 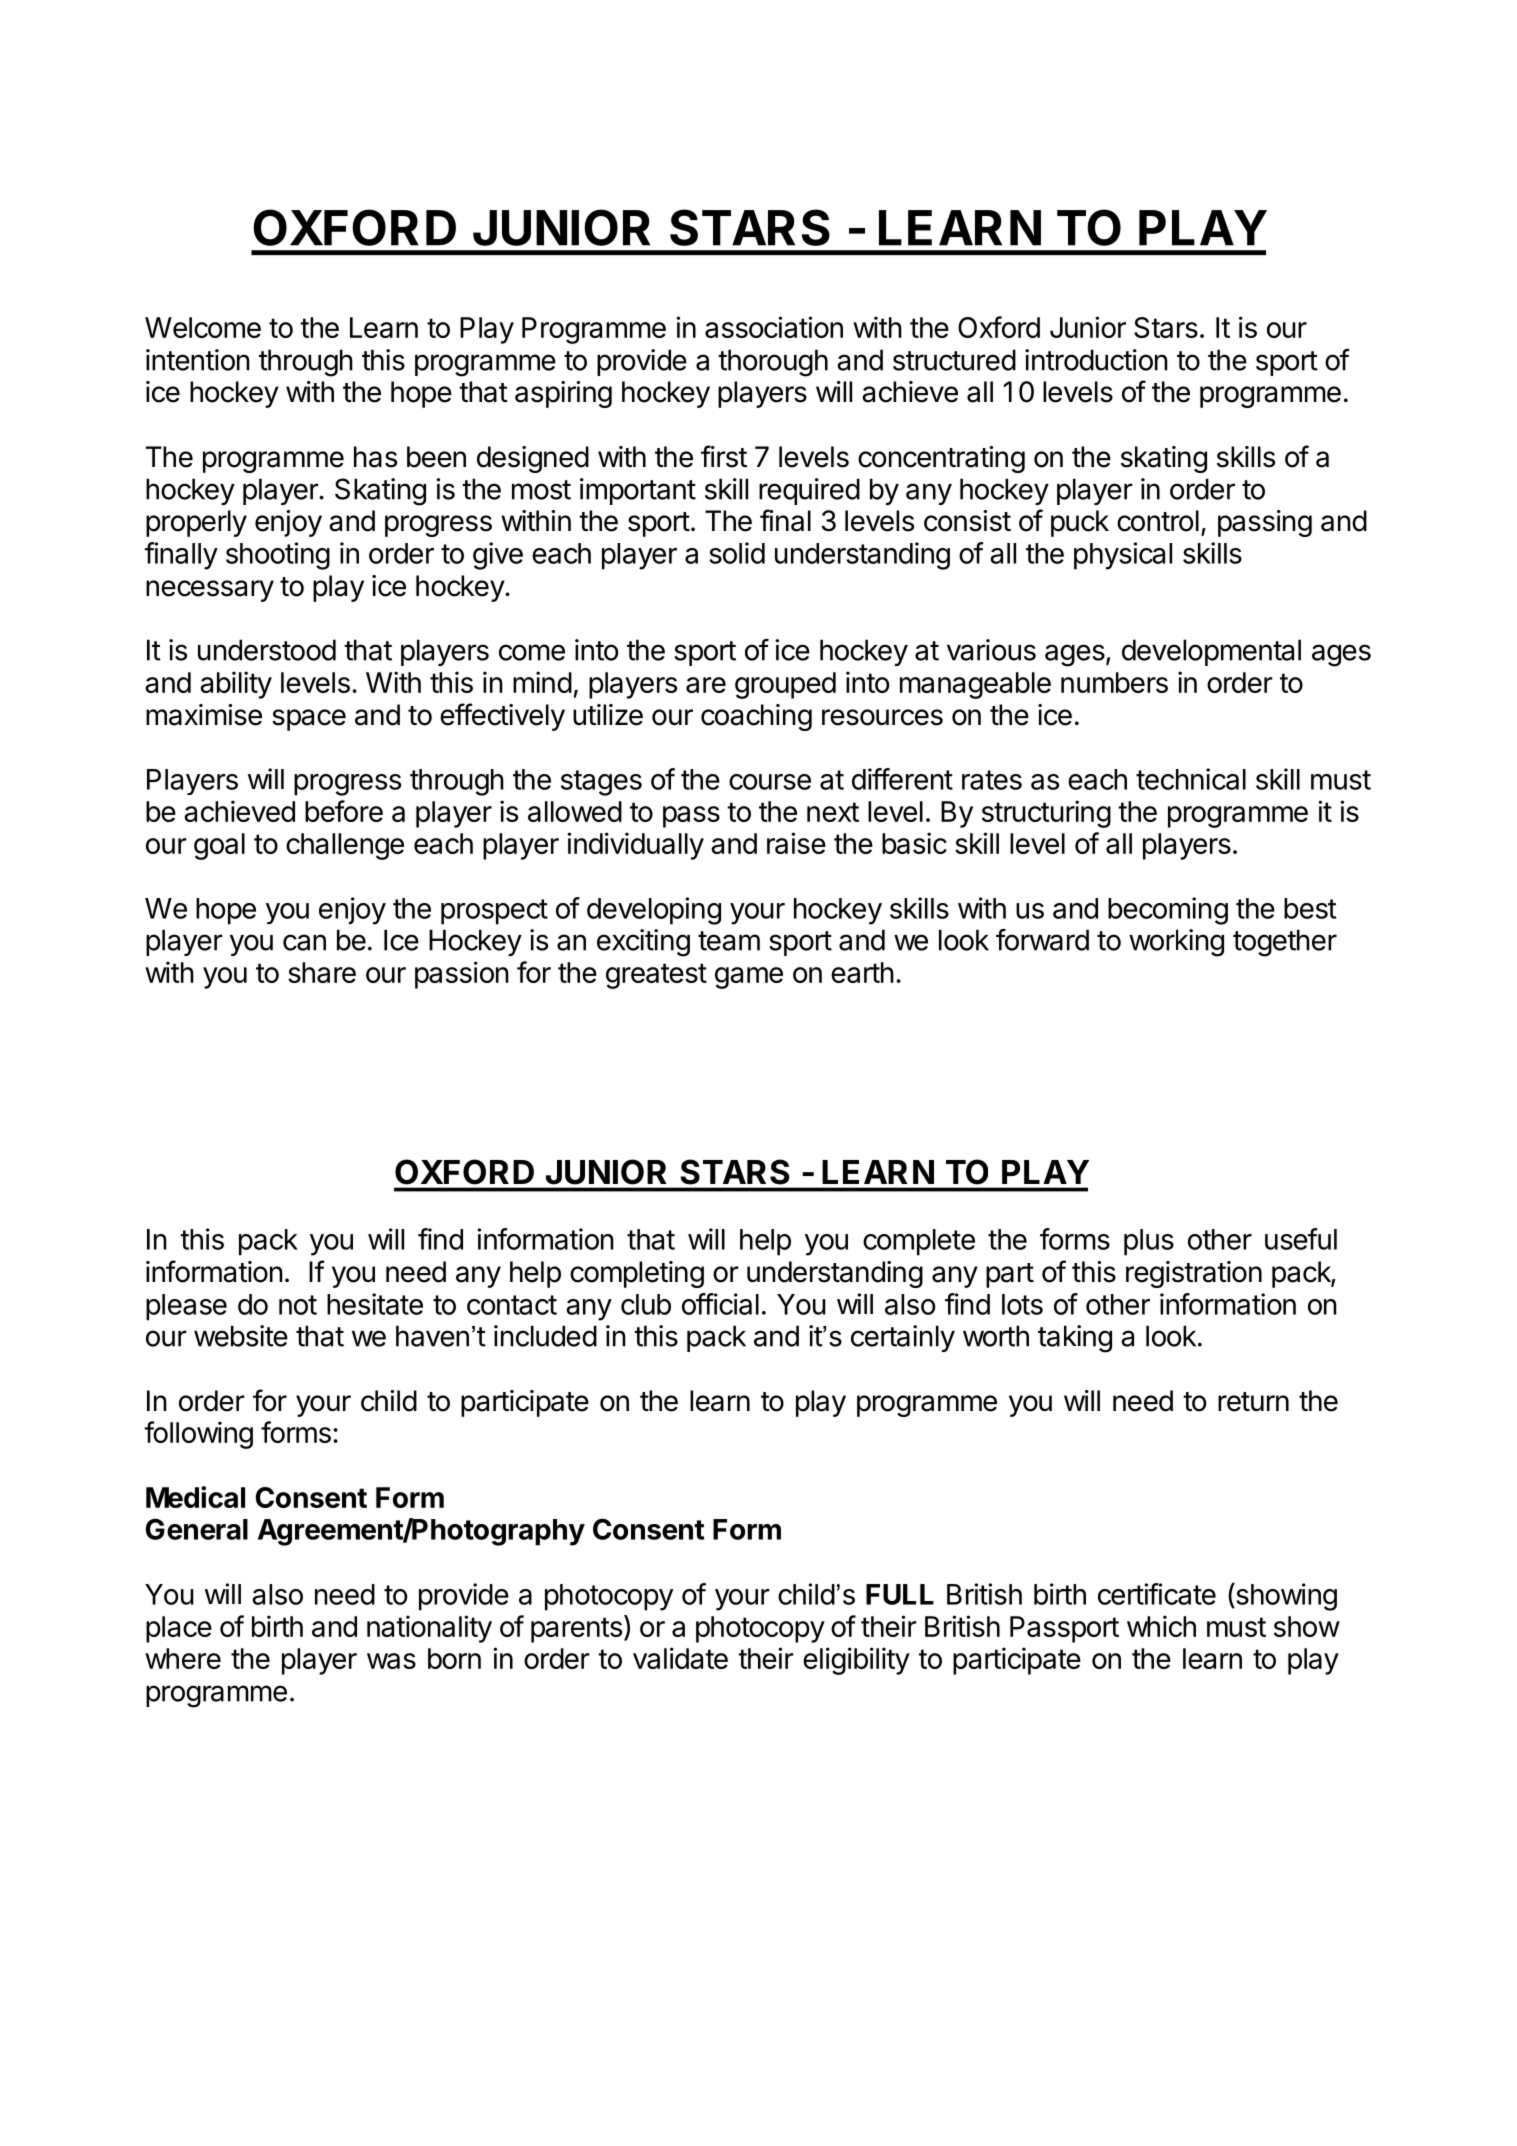 I want to click on registration, so click(x=1194, y=1274).
